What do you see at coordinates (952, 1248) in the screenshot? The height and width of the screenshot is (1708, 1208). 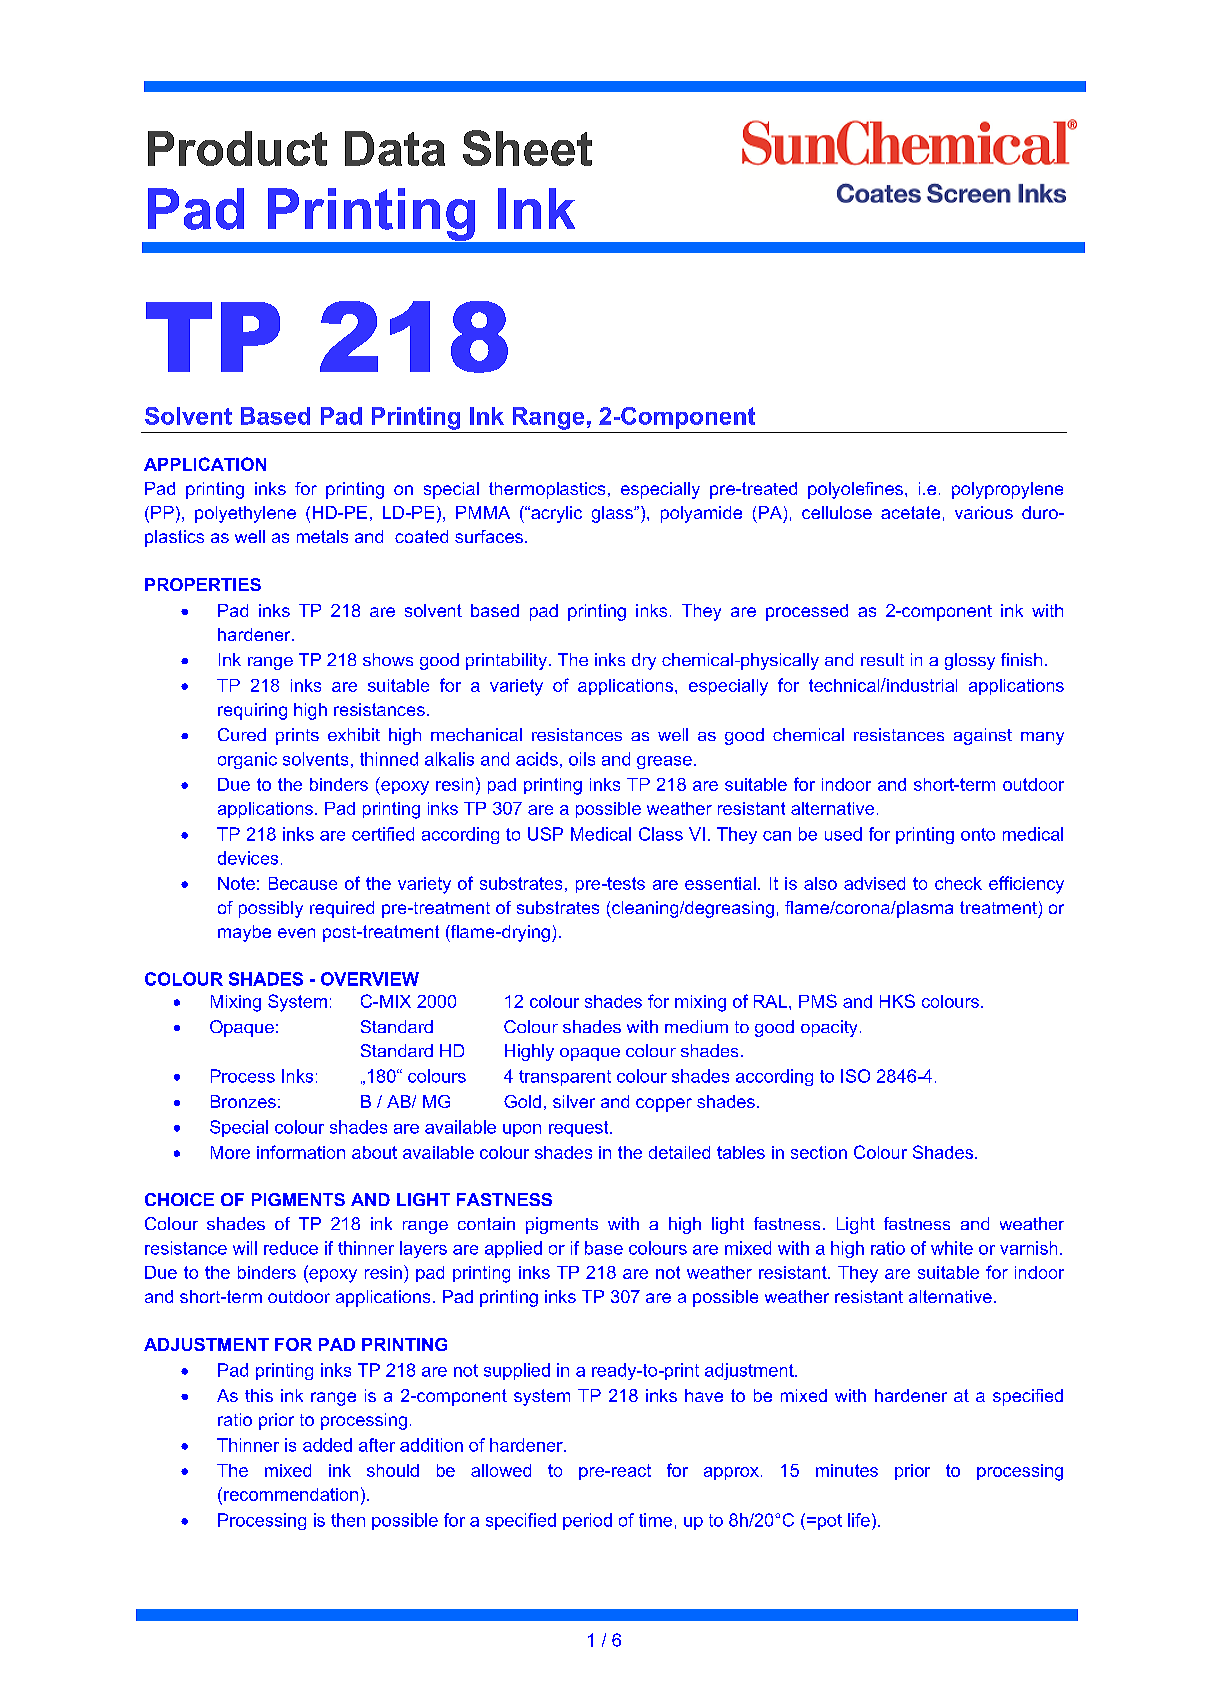 I see `white` at bounding box center [952, 1248].
